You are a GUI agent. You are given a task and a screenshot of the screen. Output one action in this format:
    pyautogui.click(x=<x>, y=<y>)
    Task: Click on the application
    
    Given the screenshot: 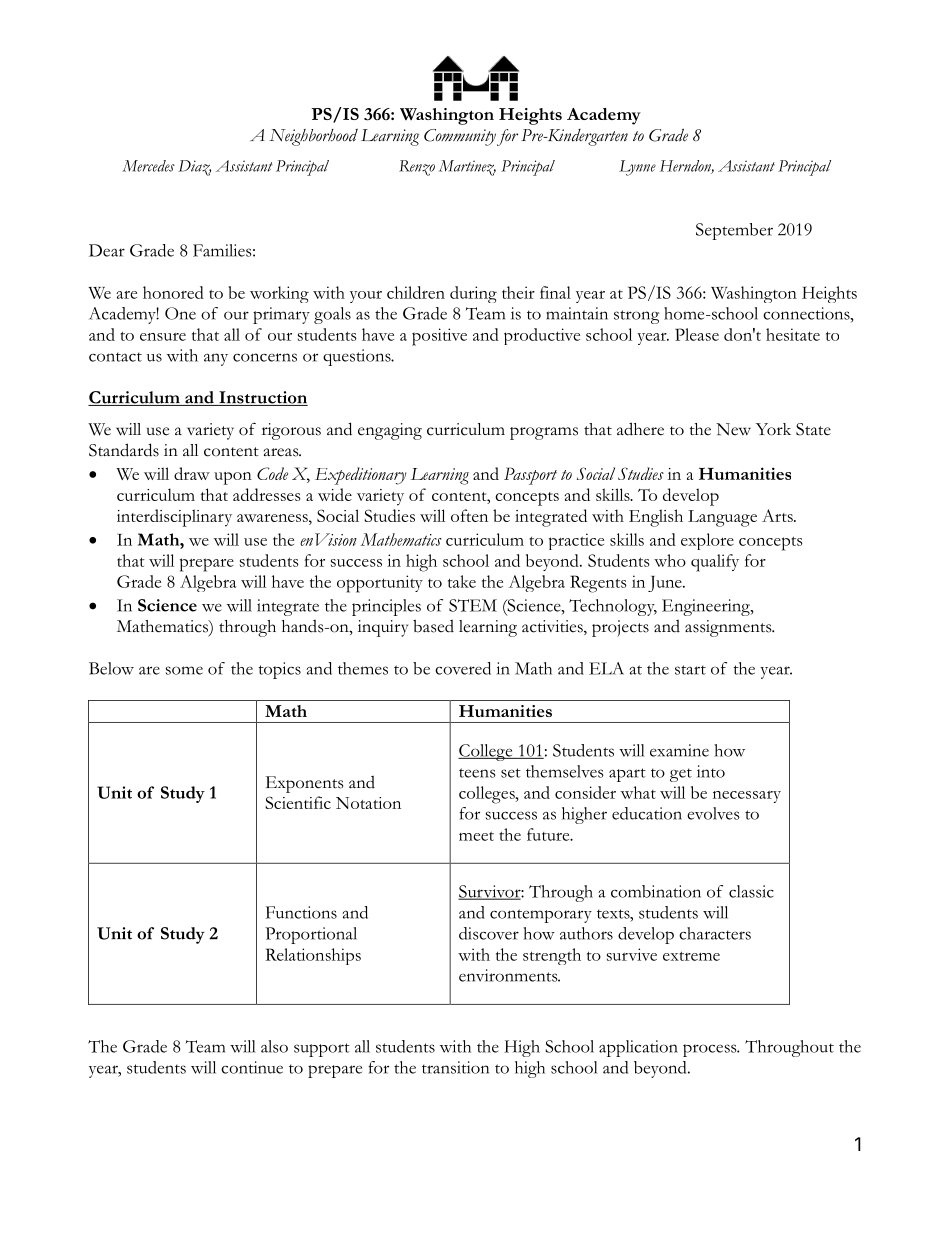 What is the action you would take?
    pyautogui.click(x=638, y=1048)
